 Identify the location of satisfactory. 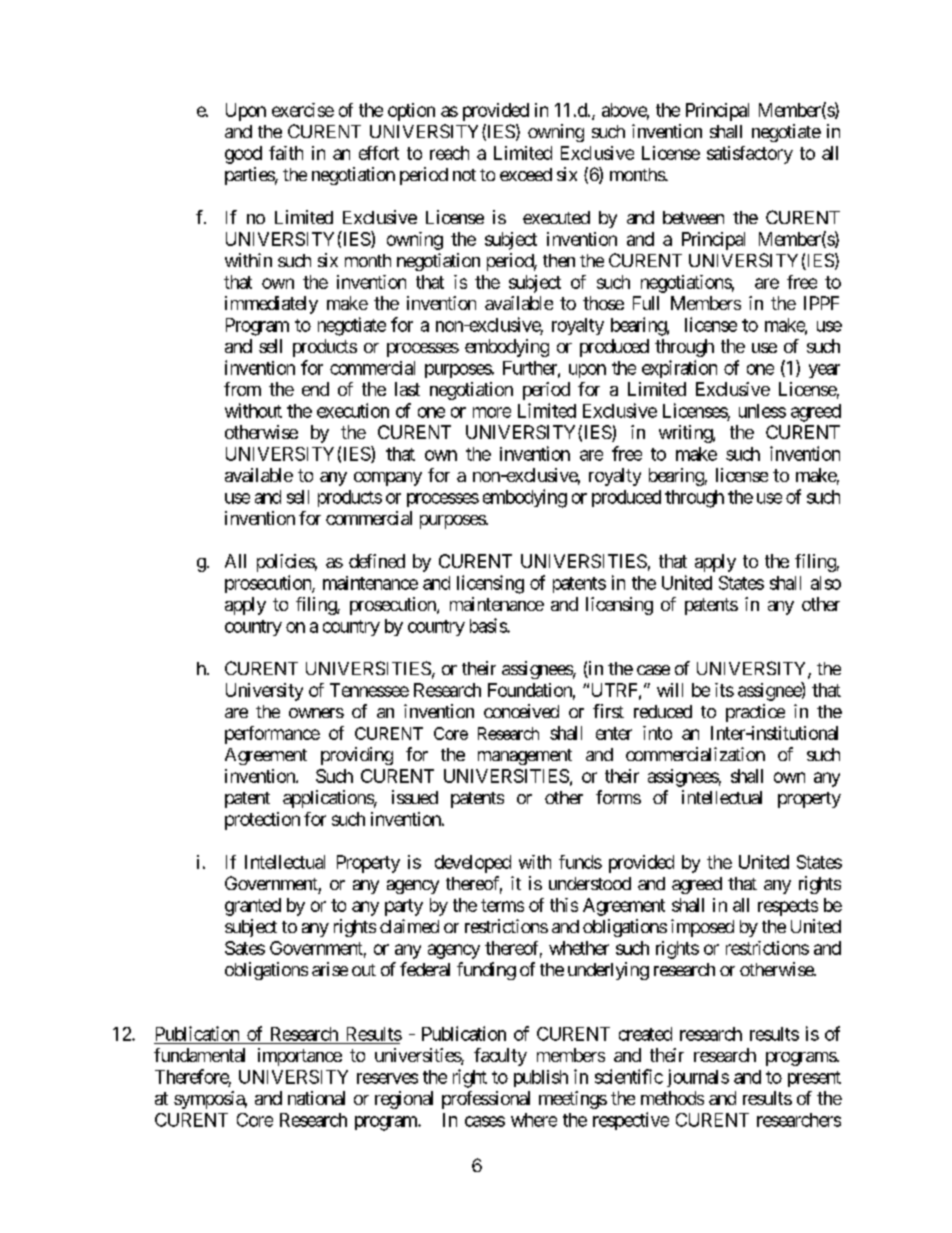
(750, 155).
